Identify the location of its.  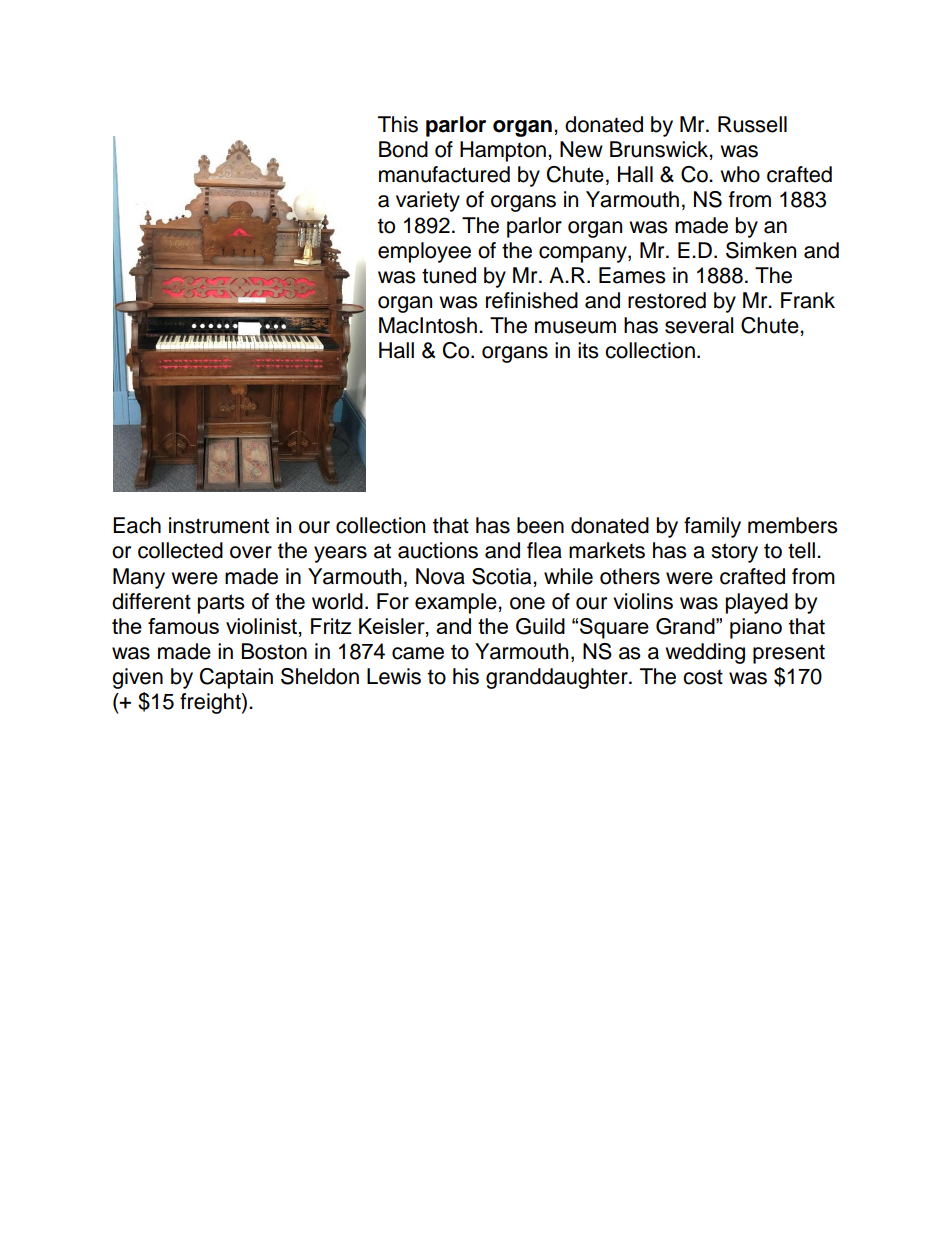
(588, 350).
